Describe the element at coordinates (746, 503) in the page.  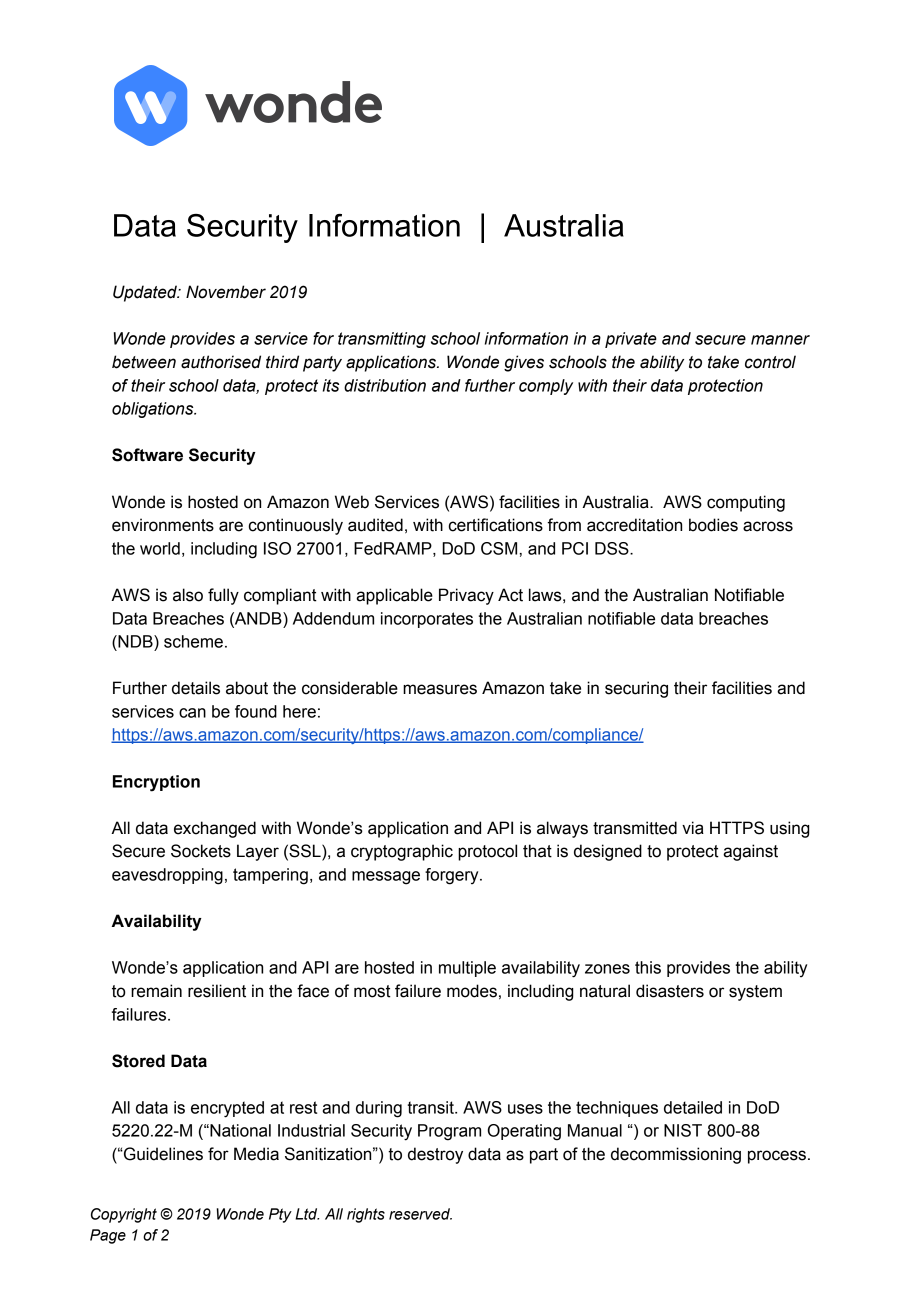
I see `computing` at that location.
